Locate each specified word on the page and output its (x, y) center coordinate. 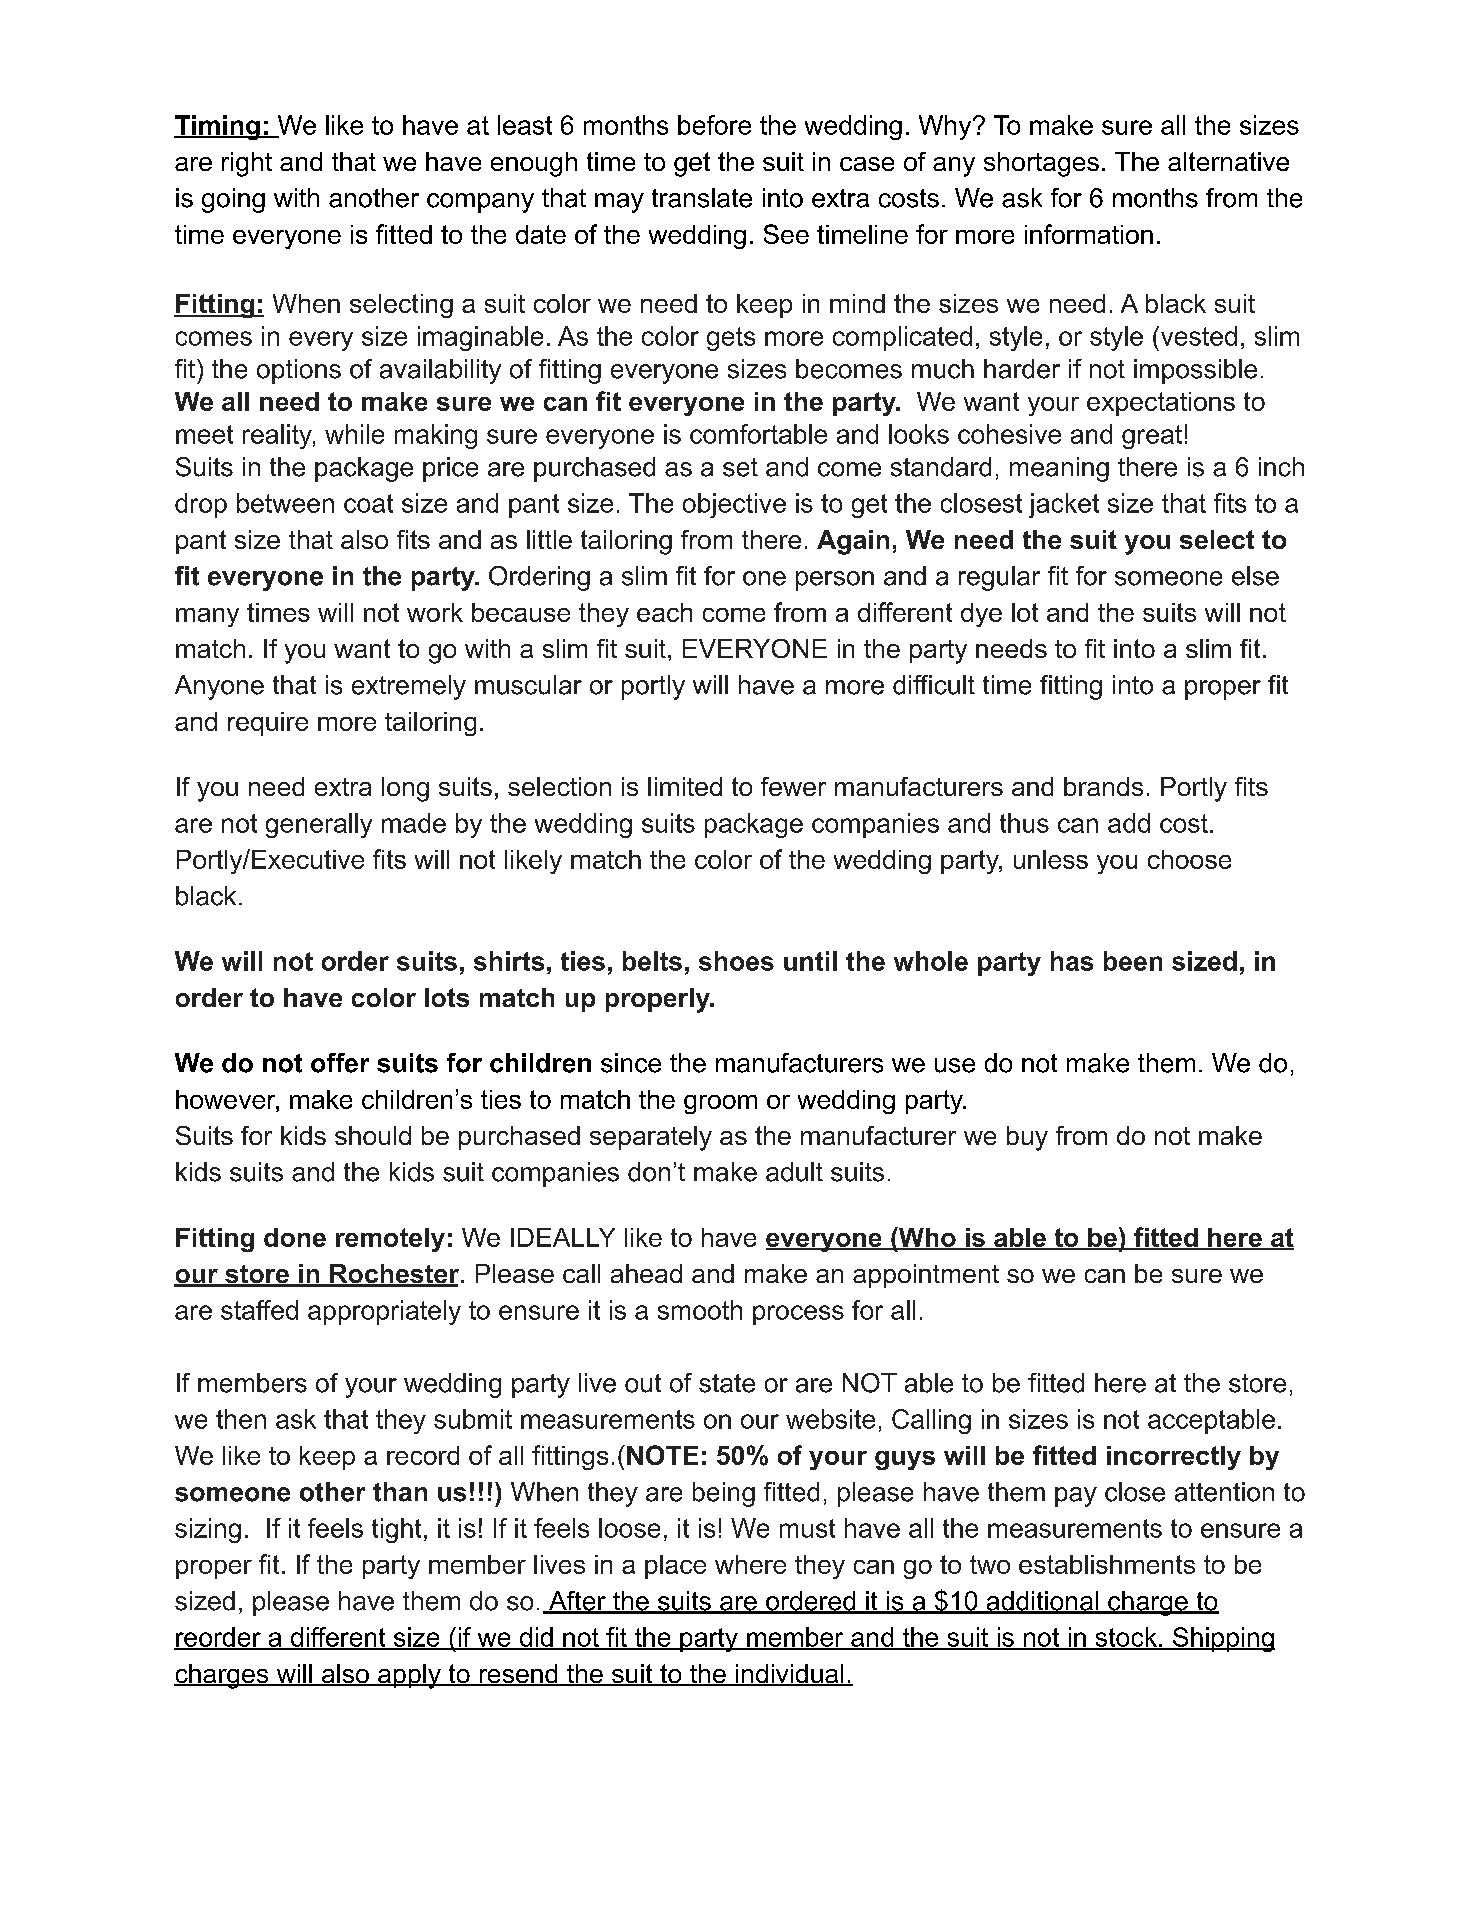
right (247, 164)
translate (702, 198)
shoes (736, 961)
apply (409, 1676)
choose (1189, 859)
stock (1126, 1638)
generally (319, 825)
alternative (1228, 161)
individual (789, 1675)
